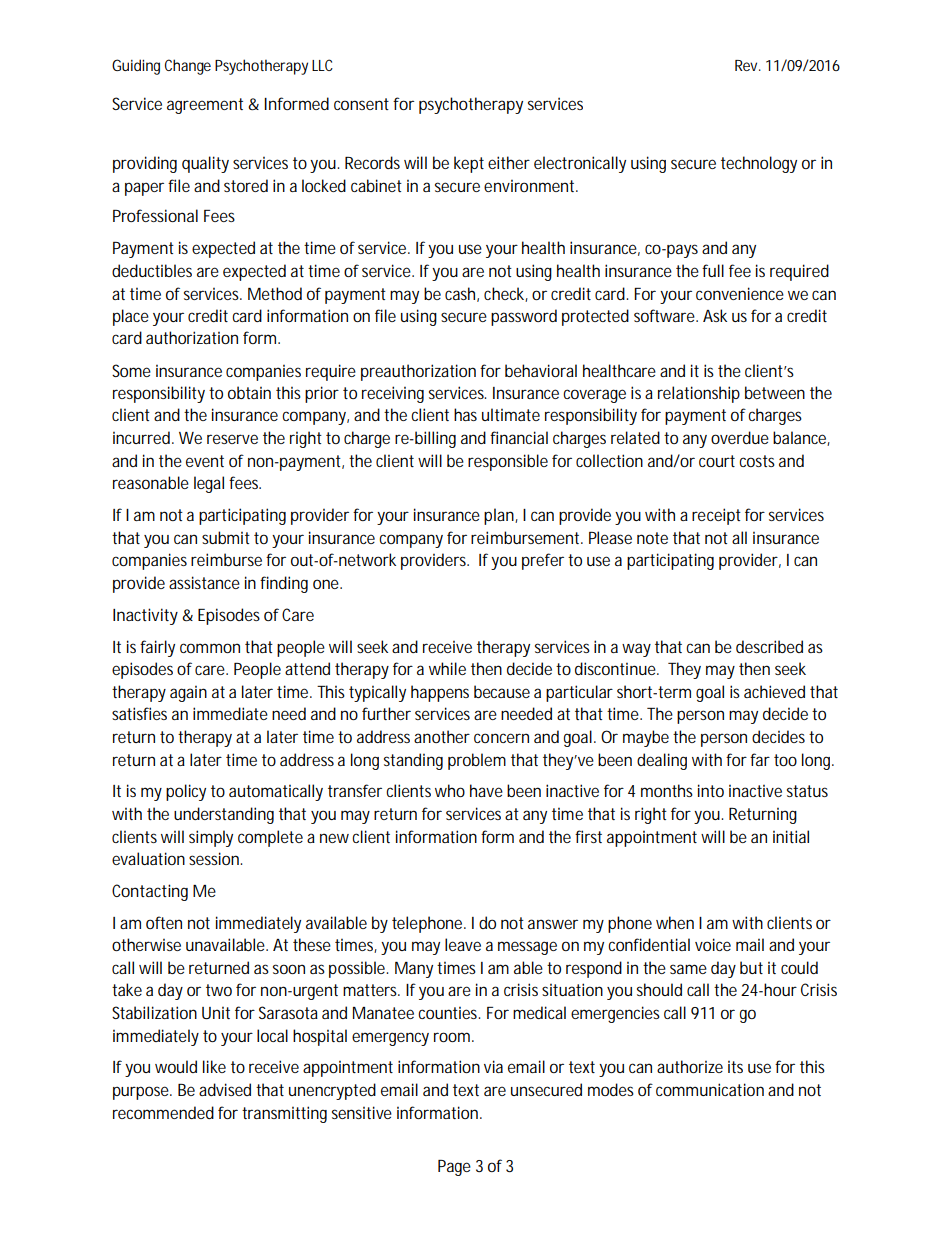 The image size is (952, 1233). What do you see at coordinates (469, 164) in the image?
I see `kept` at bounding box center [469, 164].
